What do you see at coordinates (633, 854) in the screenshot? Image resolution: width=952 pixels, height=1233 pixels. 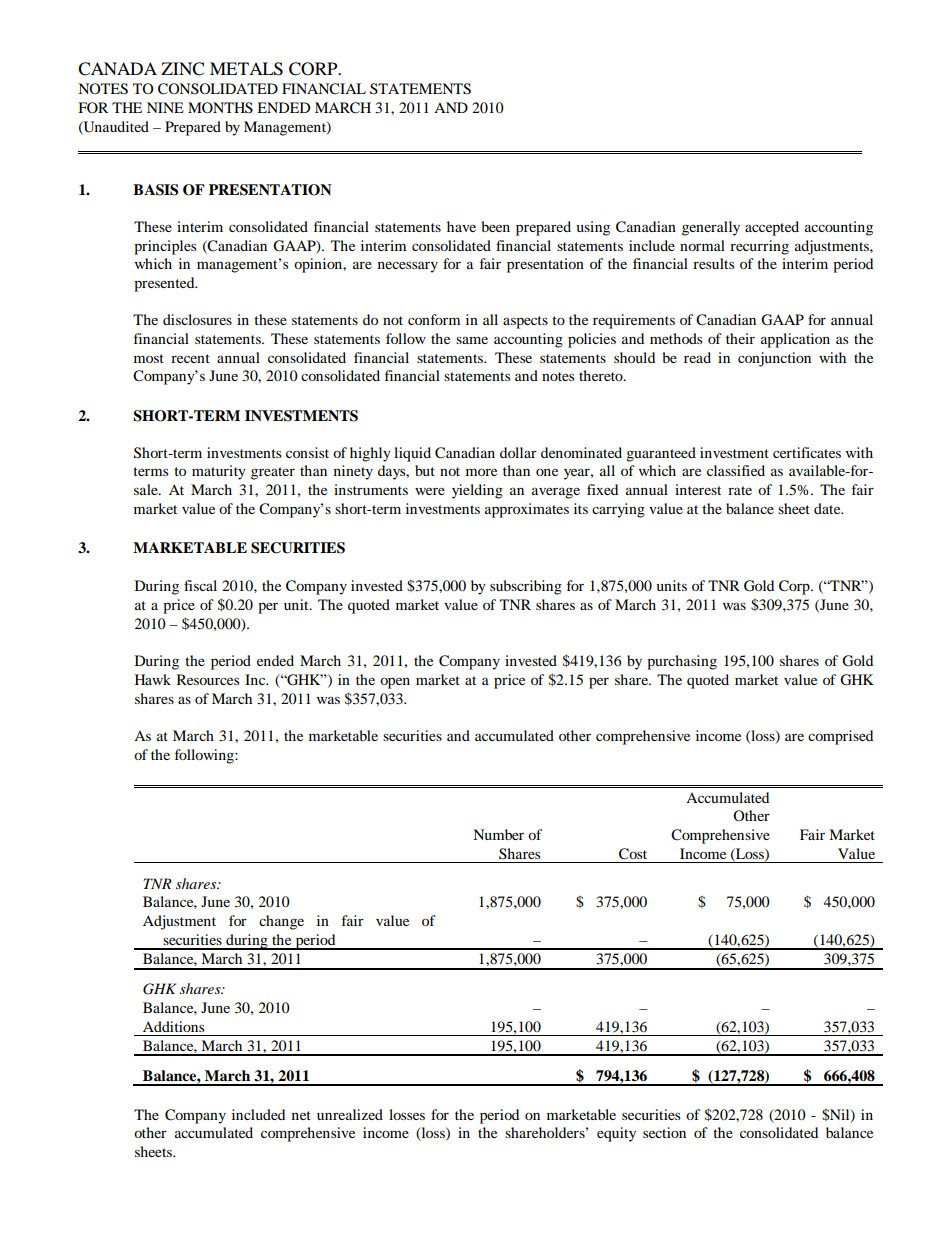 I see `Cost` at bounding box center [633, 854].
